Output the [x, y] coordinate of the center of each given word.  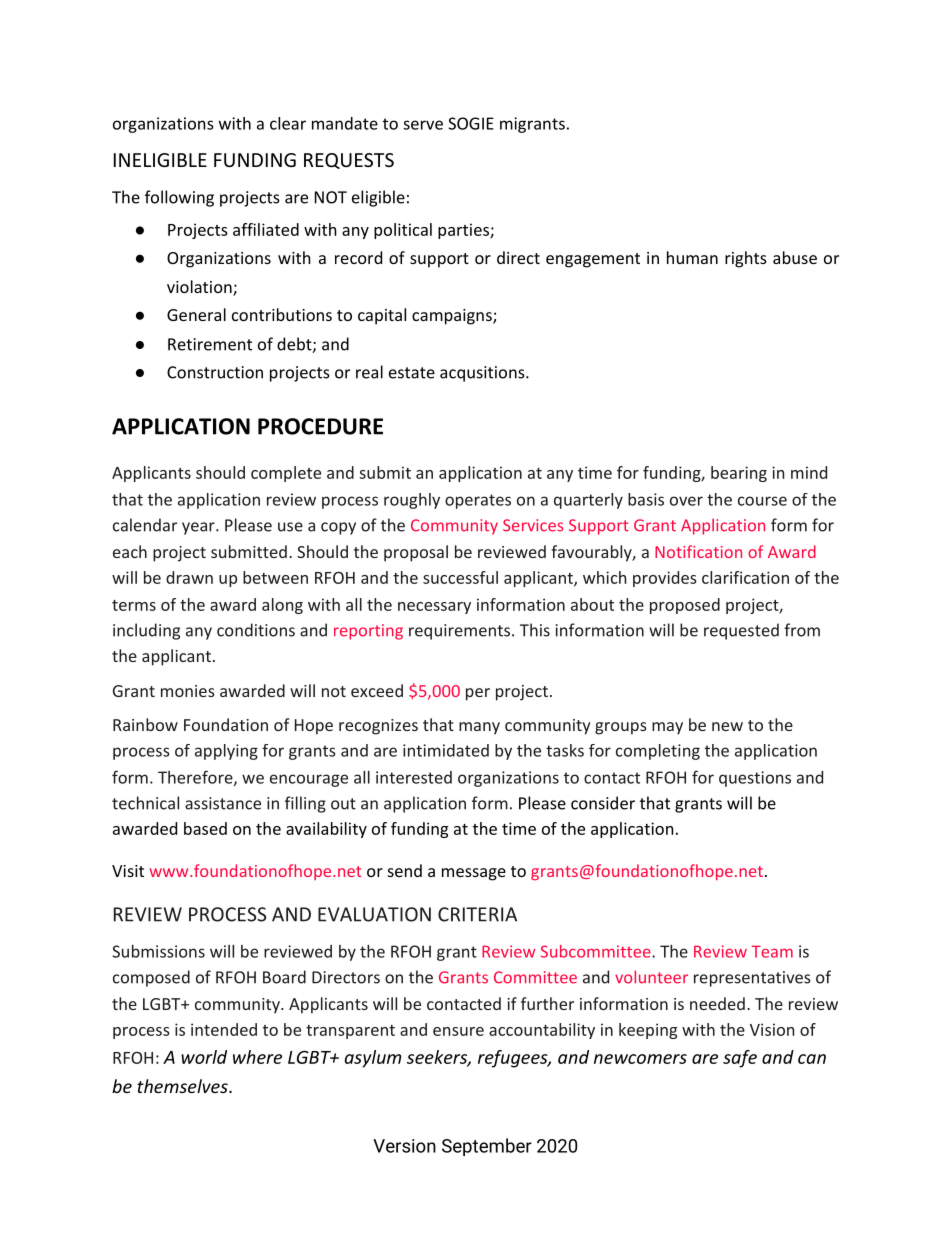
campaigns [453, 317]
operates [478, 501]
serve [423, 125]
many [479, 728]
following [179, 198]
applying [226, 752]
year [199, 528]
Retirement [210, 344]
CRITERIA [477, 914]
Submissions [158, 951]
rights [746, 259]
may [667, 728]
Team [772, 952]
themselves [183, 1086]
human [692, 257]
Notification [698, 551]
